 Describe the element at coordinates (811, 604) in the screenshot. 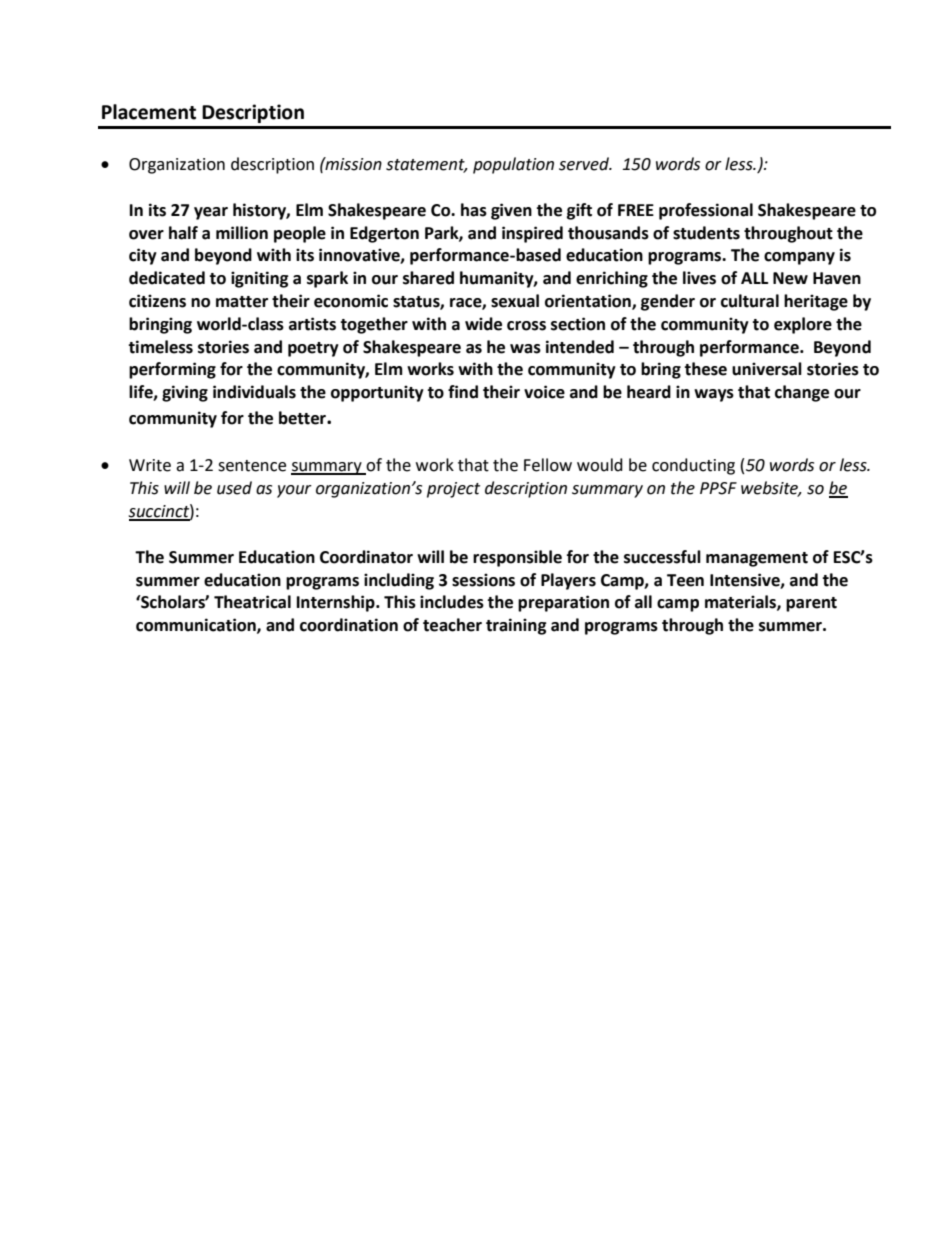

I see `parent` at that location.
